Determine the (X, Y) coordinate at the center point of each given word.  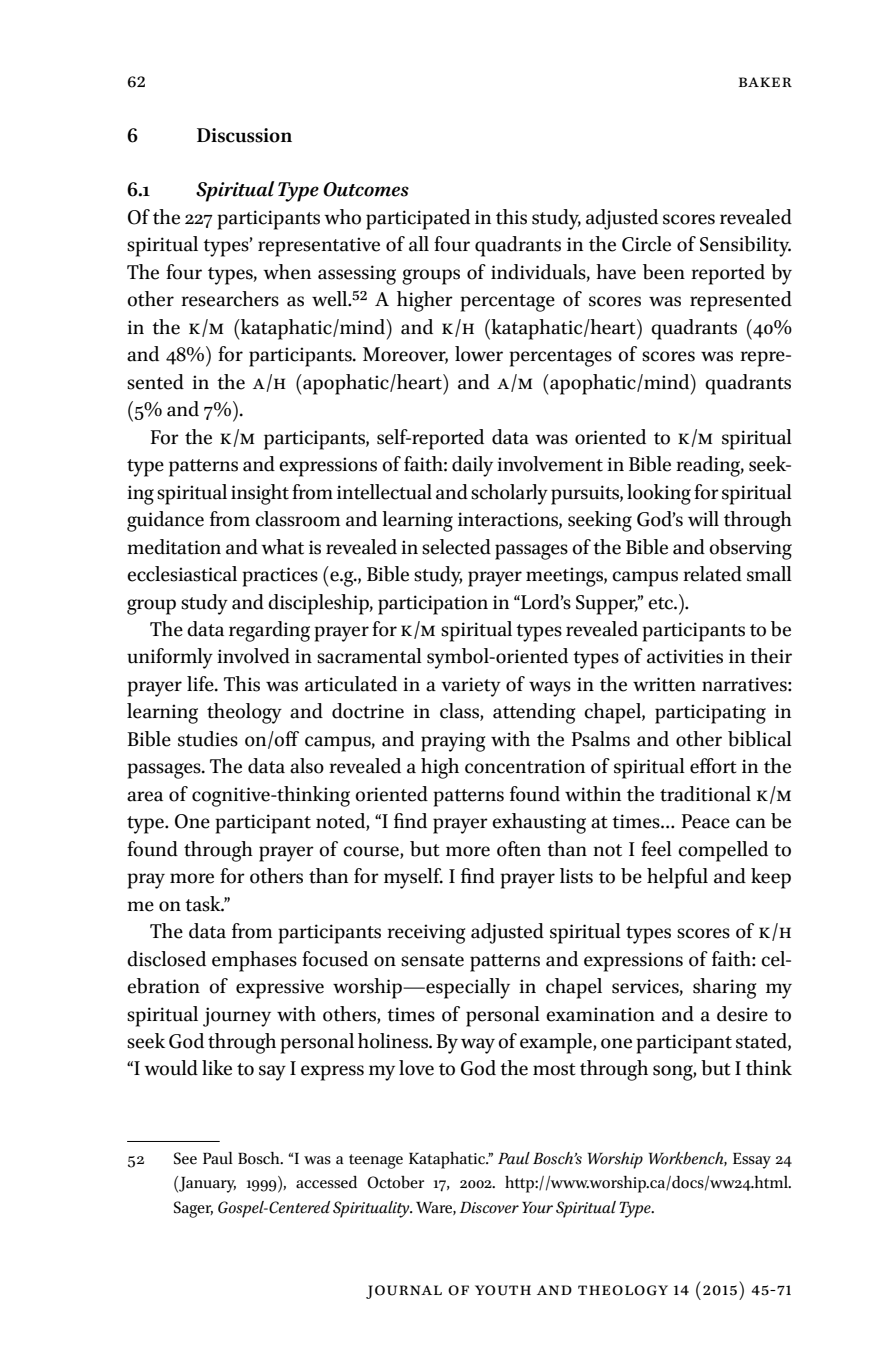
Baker (765, 82)
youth (503, 1290)
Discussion (244, 135)
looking (659, 494)
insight (260, 494)
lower (479, 354)
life (201, 684)
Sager (193, 1209)
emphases (254, 961)
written (664, 684)
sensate (432, 960)
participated (418, 219)
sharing (725, 988)
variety (471, 687)
